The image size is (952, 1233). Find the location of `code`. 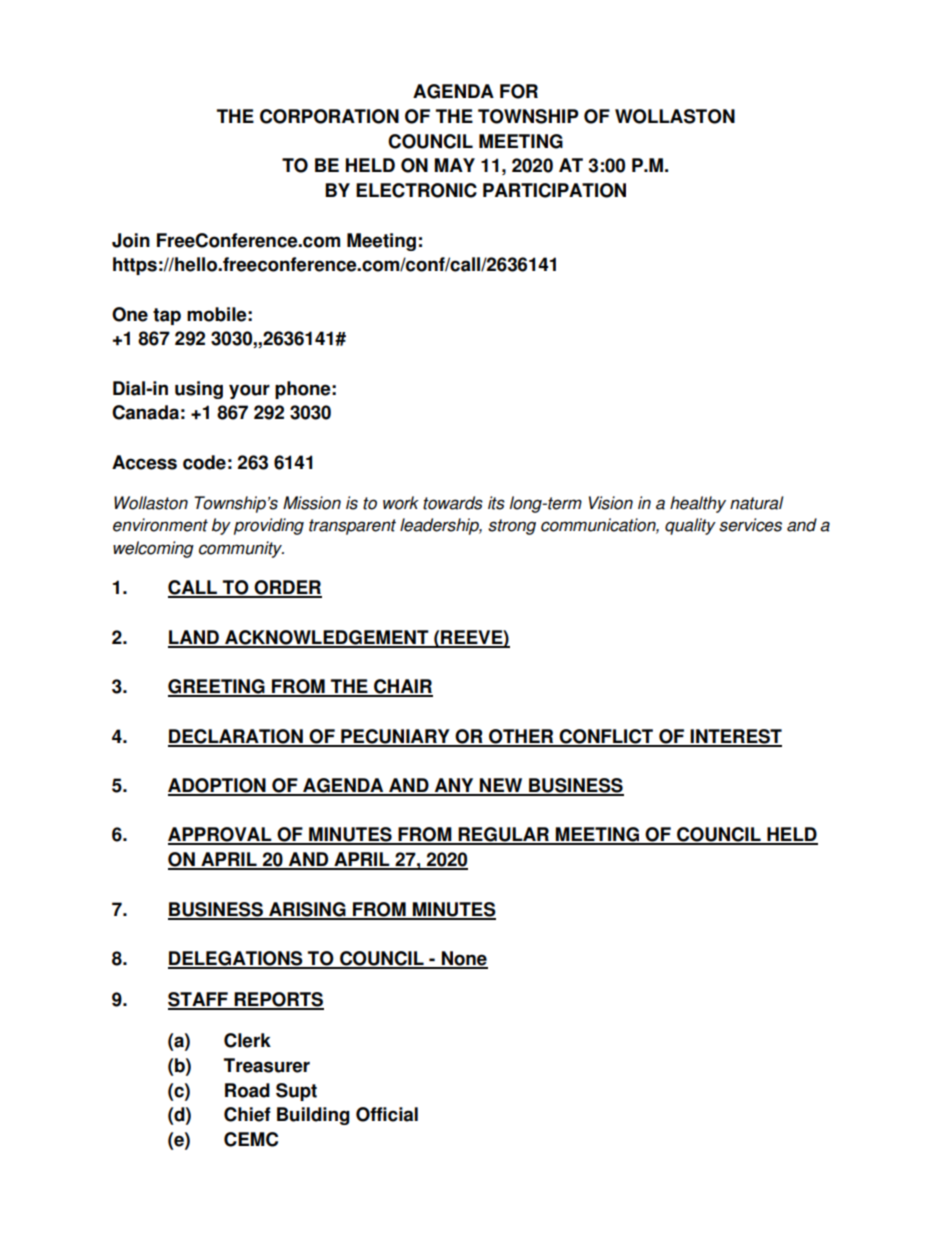

code is located at coordinates (204, 462).
